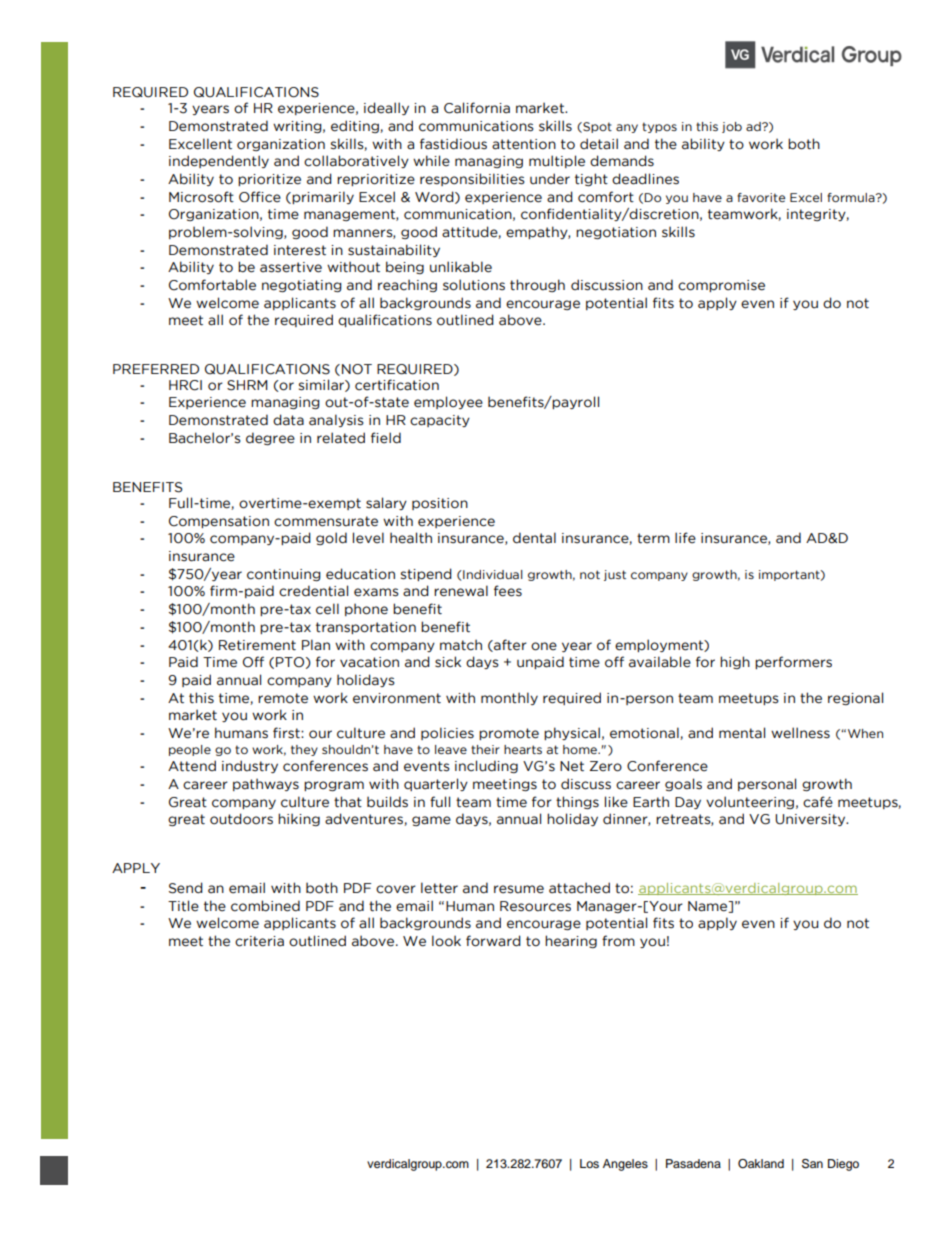  I want to click on attention, so click(524, 144).
